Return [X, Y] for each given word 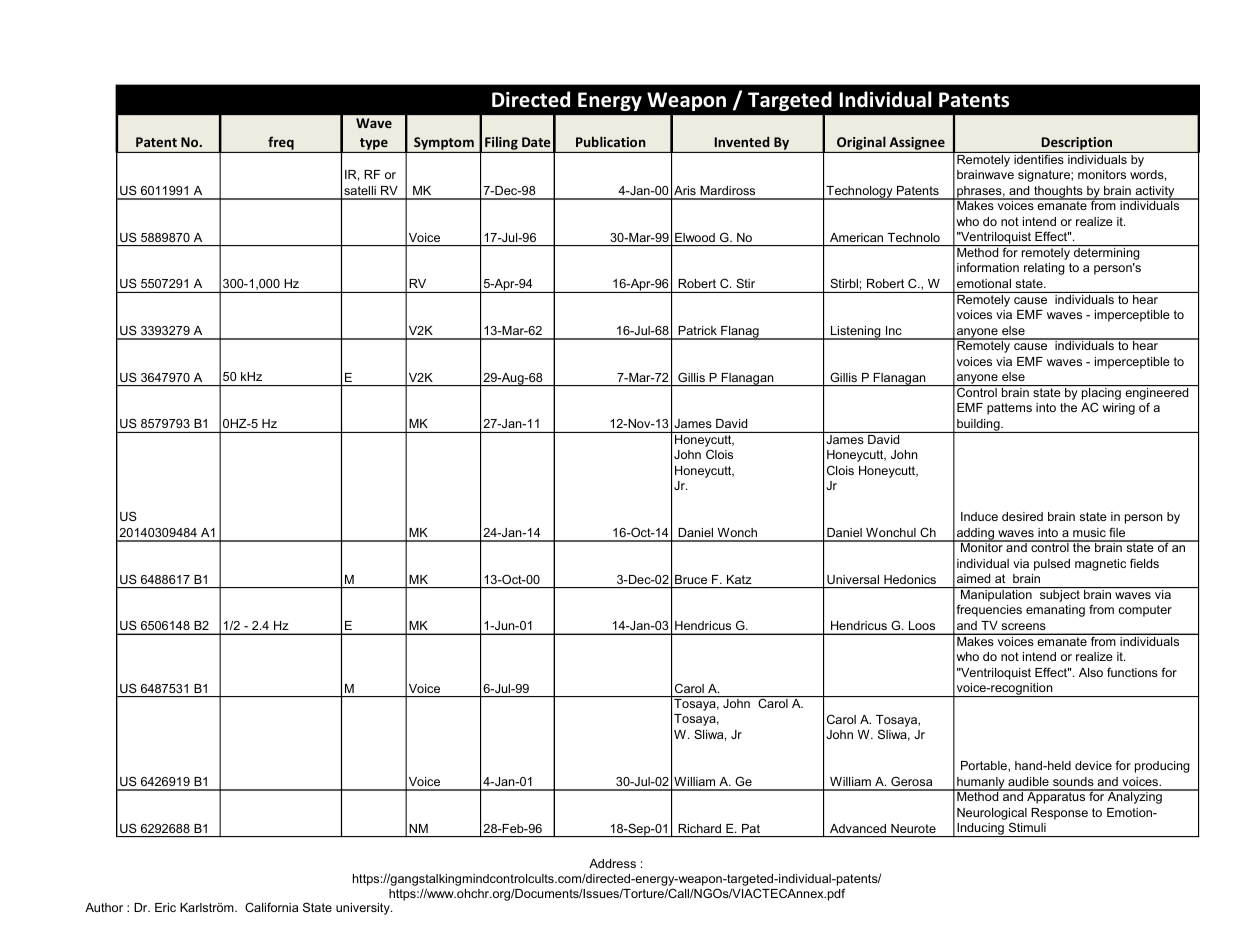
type [374, 145]
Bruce [691, 579]
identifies [1039, 158]
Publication [611, 141]
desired [1022, 516]
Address [612, 863]
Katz [739, 579]
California [271, 907]
